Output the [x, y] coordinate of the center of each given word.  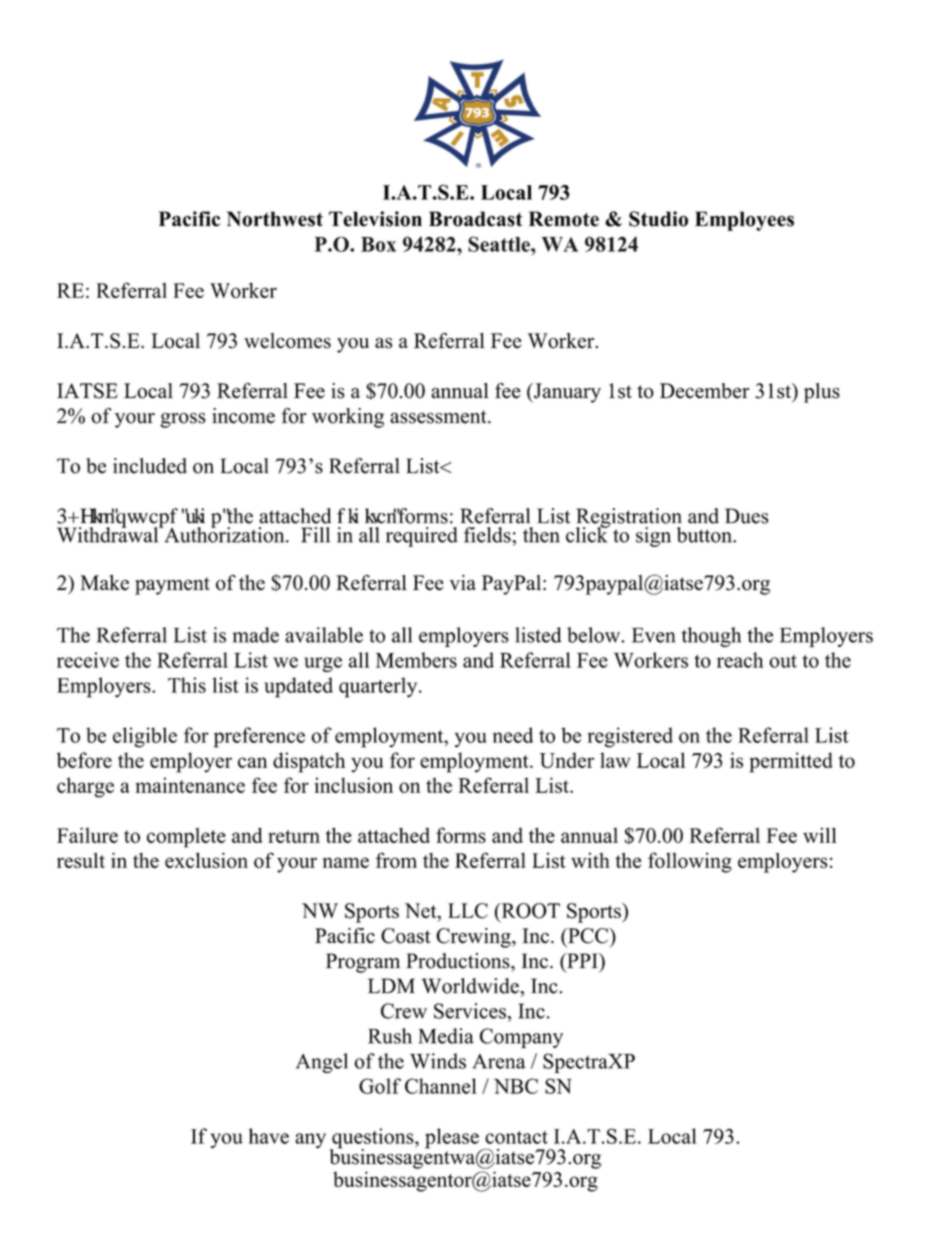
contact [516, 1137]
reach [740, 660]
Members [416, 660]
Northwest [275, 219]
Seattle [500, 244]
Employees [744, 221]
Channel [441, 1086]
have [268, 1136]
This [187, 685]
